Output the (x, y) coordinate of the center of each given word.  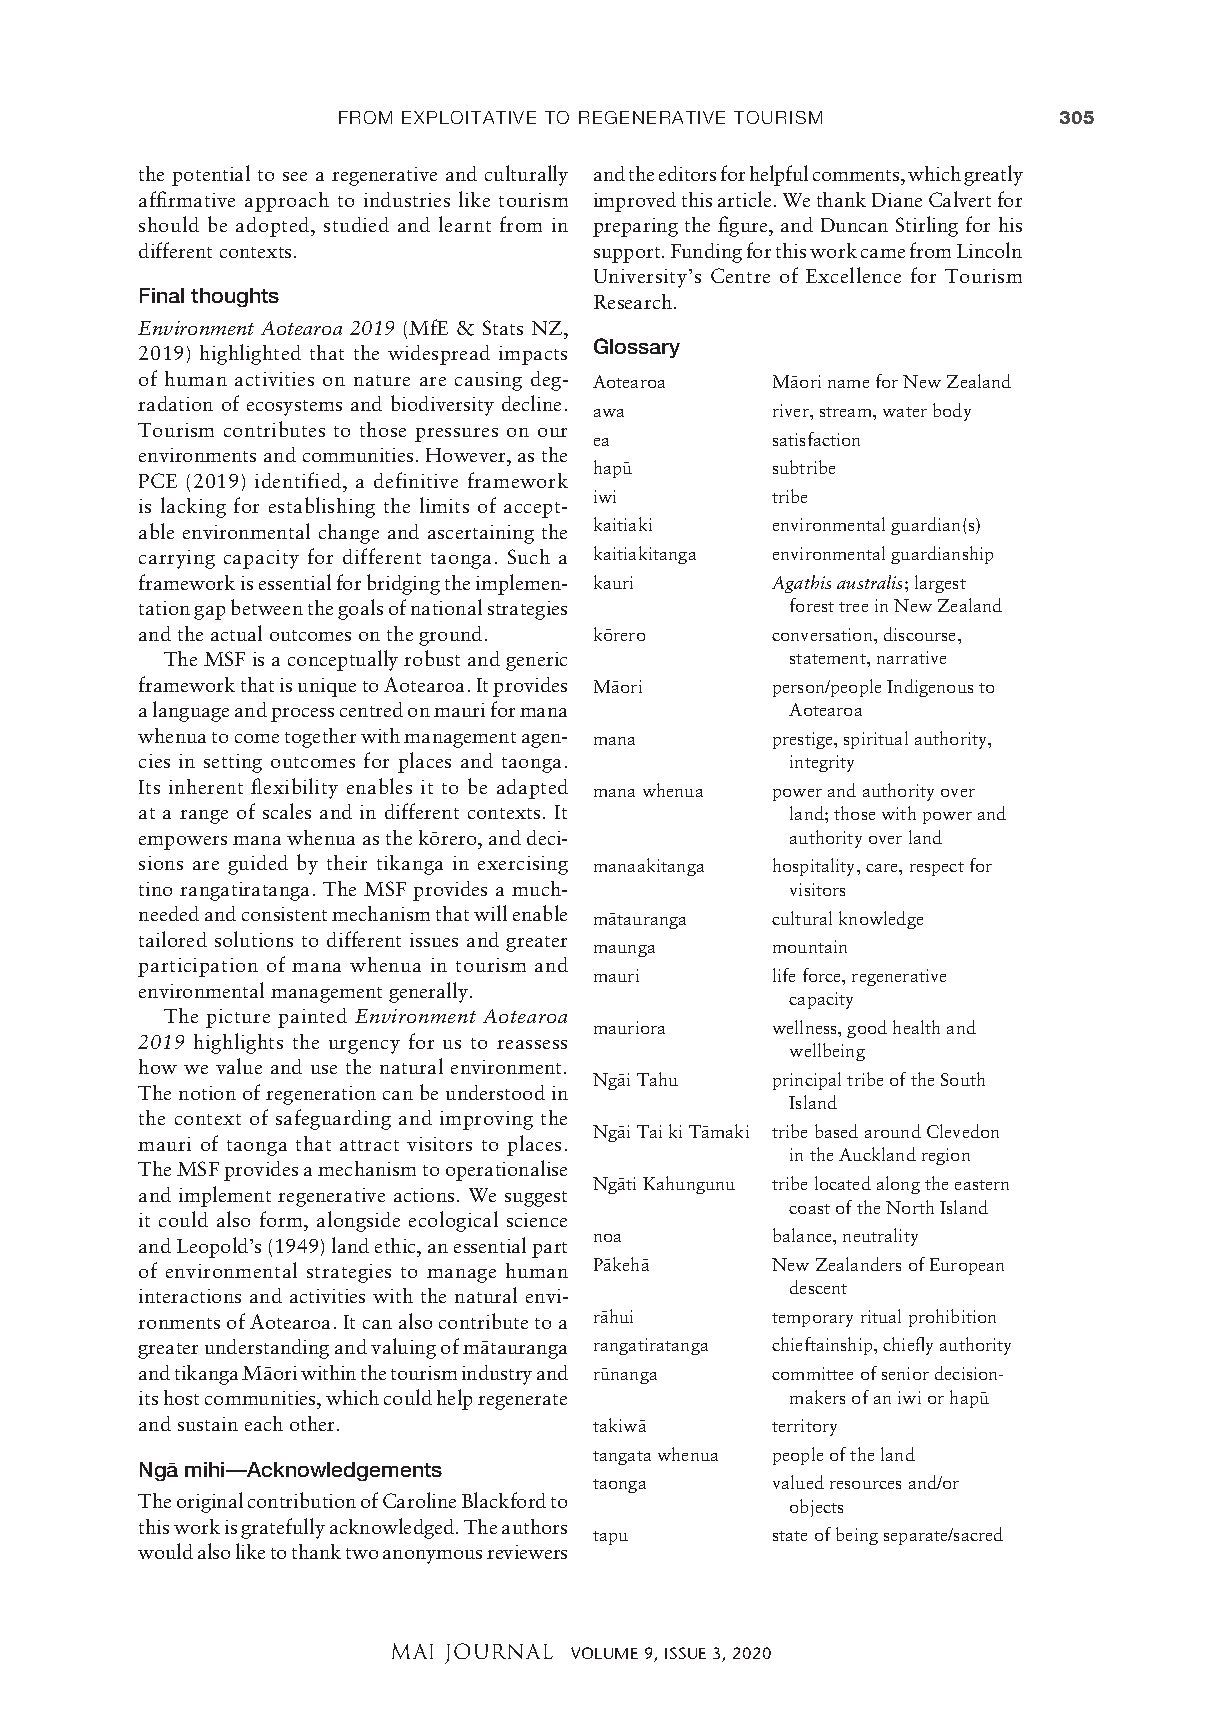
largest (940, 584)
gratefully (283, 1528)
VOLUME (604, 1653)
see (295, 176)
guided (258, 865)
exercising (523, 865)
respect (937, 869)
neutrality (880, 1237)
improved (635, 202)
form (282, 1219)
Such (529, 556)
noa (607, 1238)
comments (857, 175)
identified (299, 480)
